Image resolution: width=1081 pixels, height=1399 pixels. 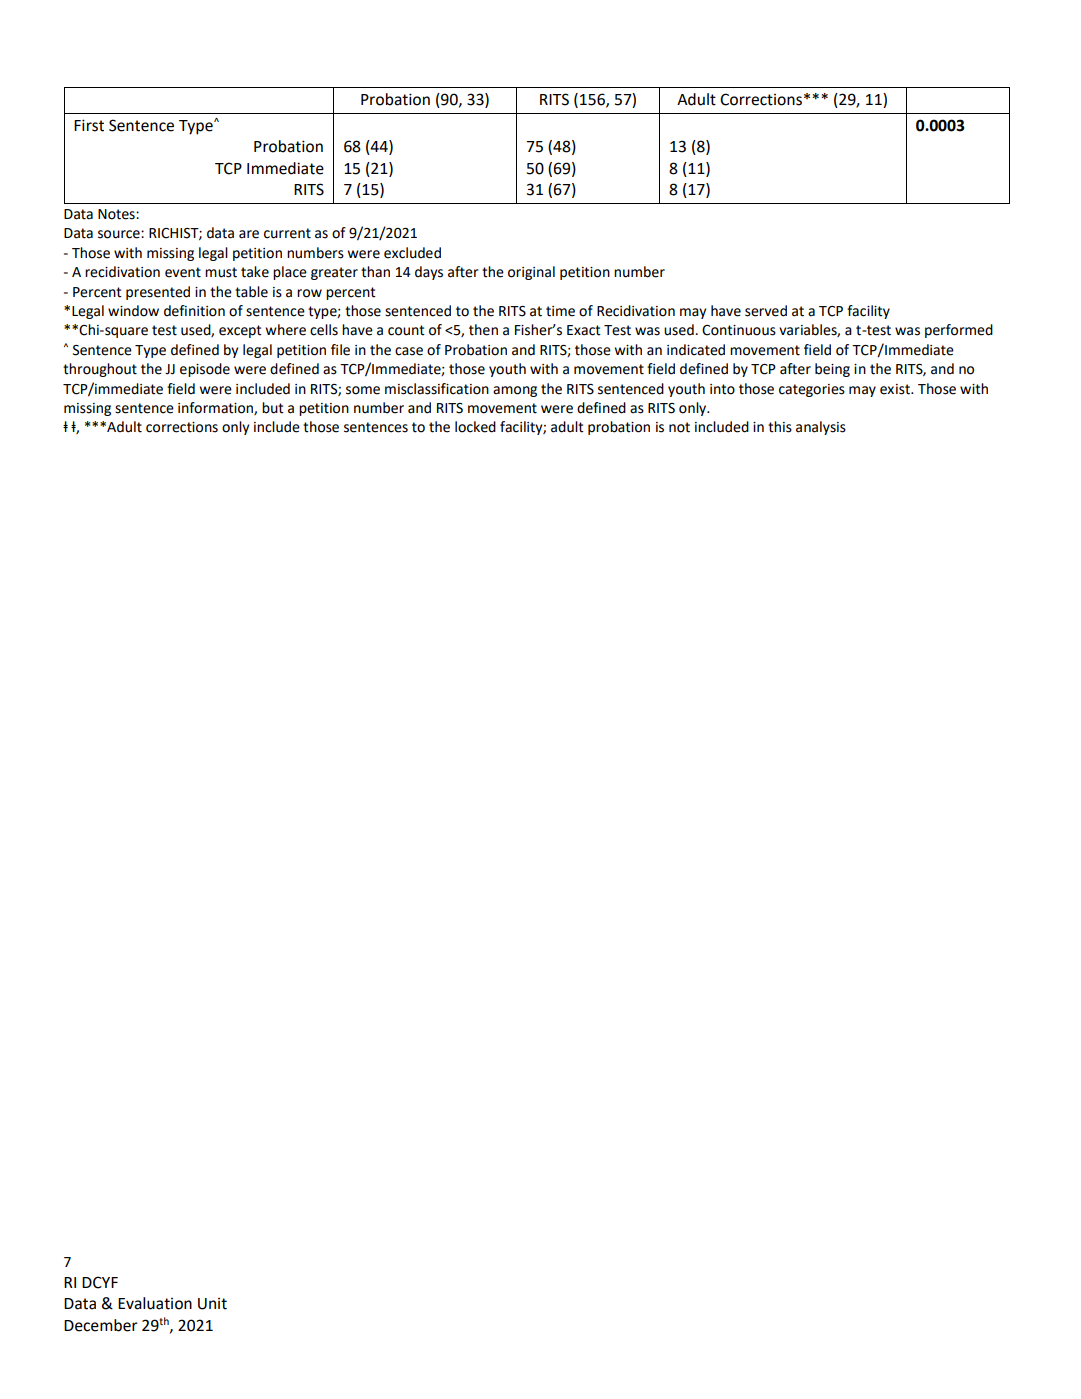 What do you see at coordinates (531, 273) in the screenshot?
I see `original` at bounding box center [531, 273].
